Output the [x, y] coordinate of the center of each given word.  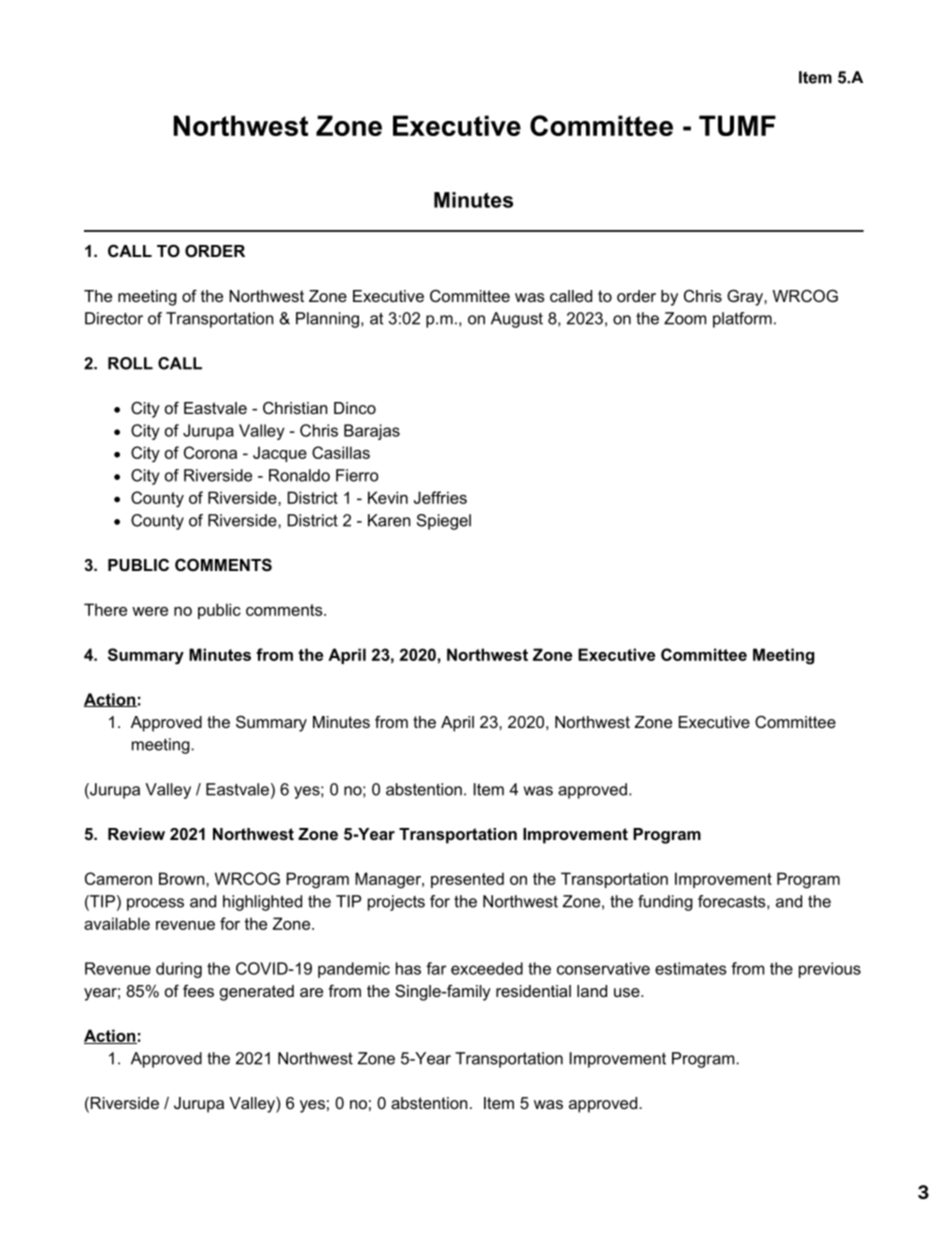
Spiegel [444, 522]
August [517, 320]
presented [467, 880]
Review [136, 834]
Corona [210, 452]
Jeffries [440, 497]
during [179, 970]
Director [114, 318]
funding [665, 903]
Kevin [388, 497]
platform [742, 320]
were [150, 611]
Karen [389, 520]
